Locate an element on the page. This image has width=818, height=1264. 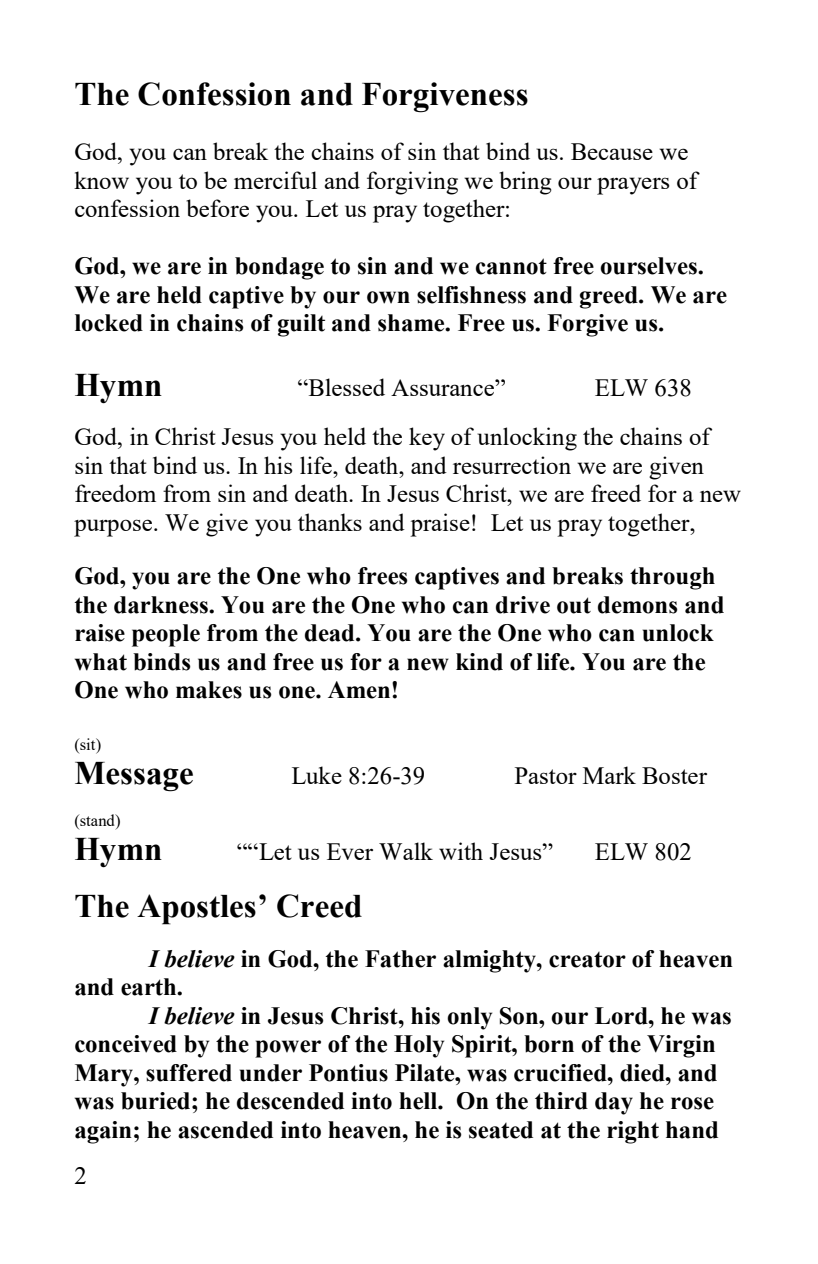
people is located at coordinates (166, 635).
